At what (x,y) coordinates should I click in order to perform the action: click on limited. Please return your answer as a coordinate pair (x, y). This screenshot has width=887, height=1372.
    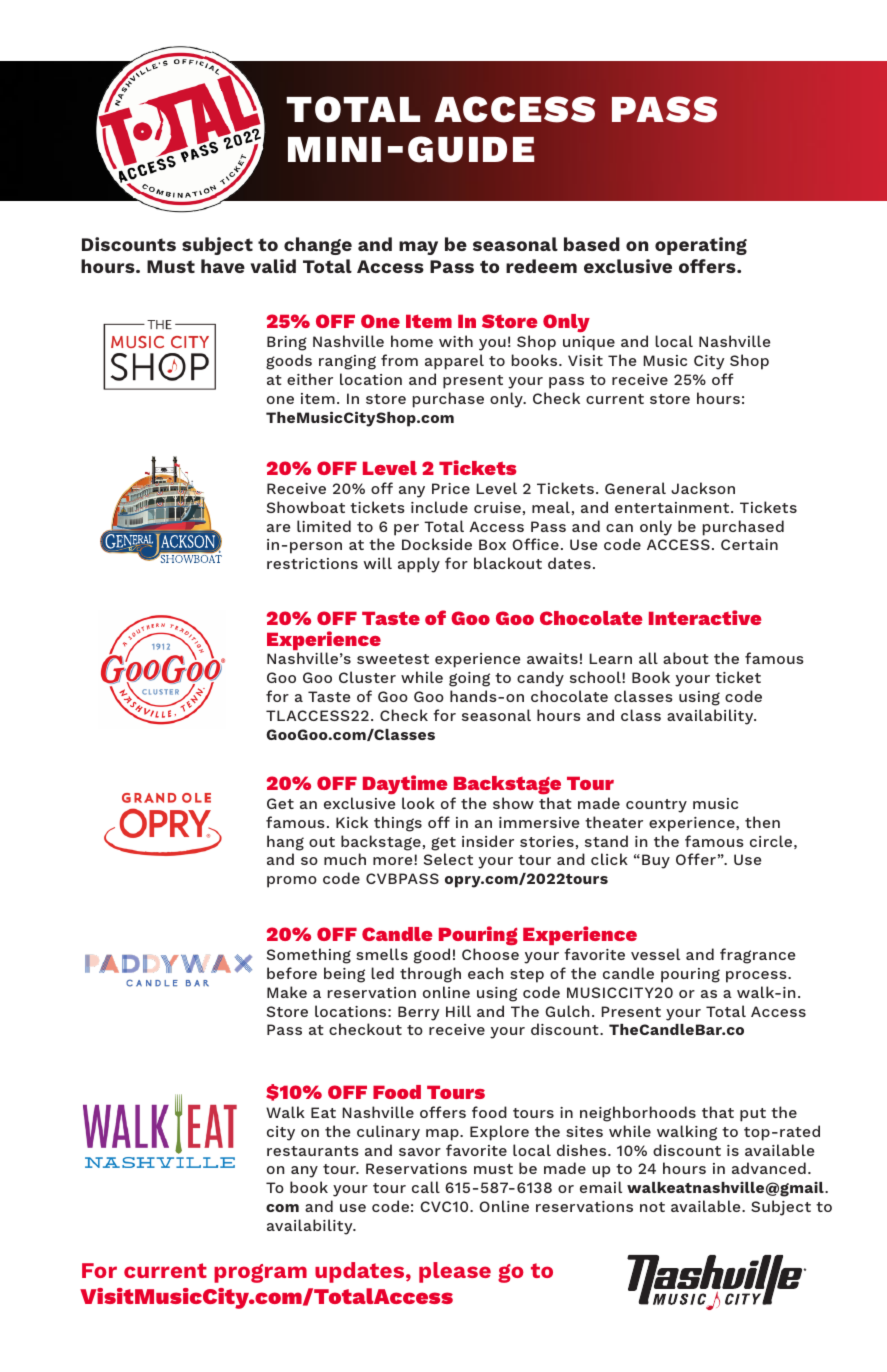
    Looking at the image, I should click on (324, 526).
